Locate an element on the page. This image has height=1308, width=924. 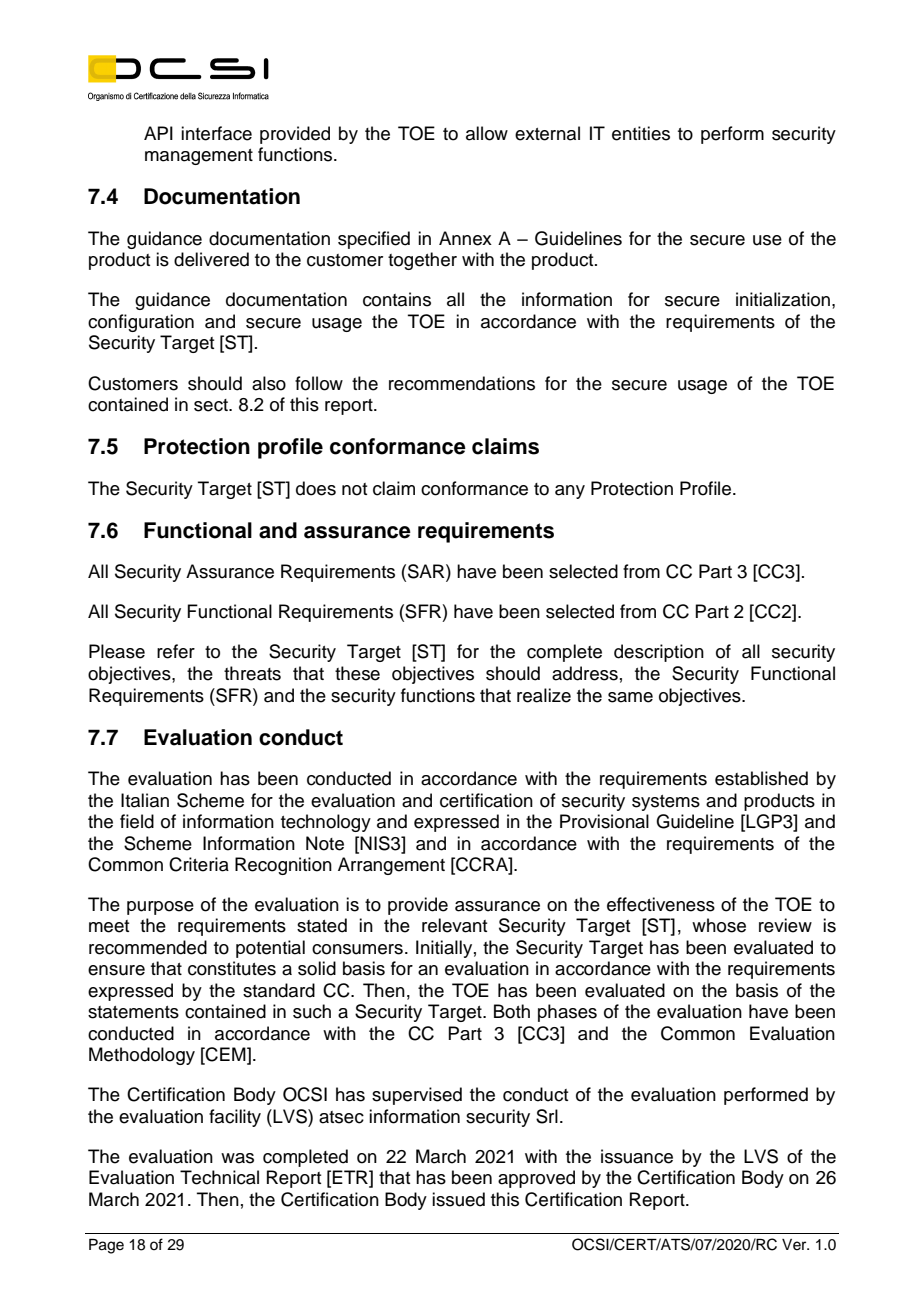
effectiveness is located at coordinates (661, 904).
